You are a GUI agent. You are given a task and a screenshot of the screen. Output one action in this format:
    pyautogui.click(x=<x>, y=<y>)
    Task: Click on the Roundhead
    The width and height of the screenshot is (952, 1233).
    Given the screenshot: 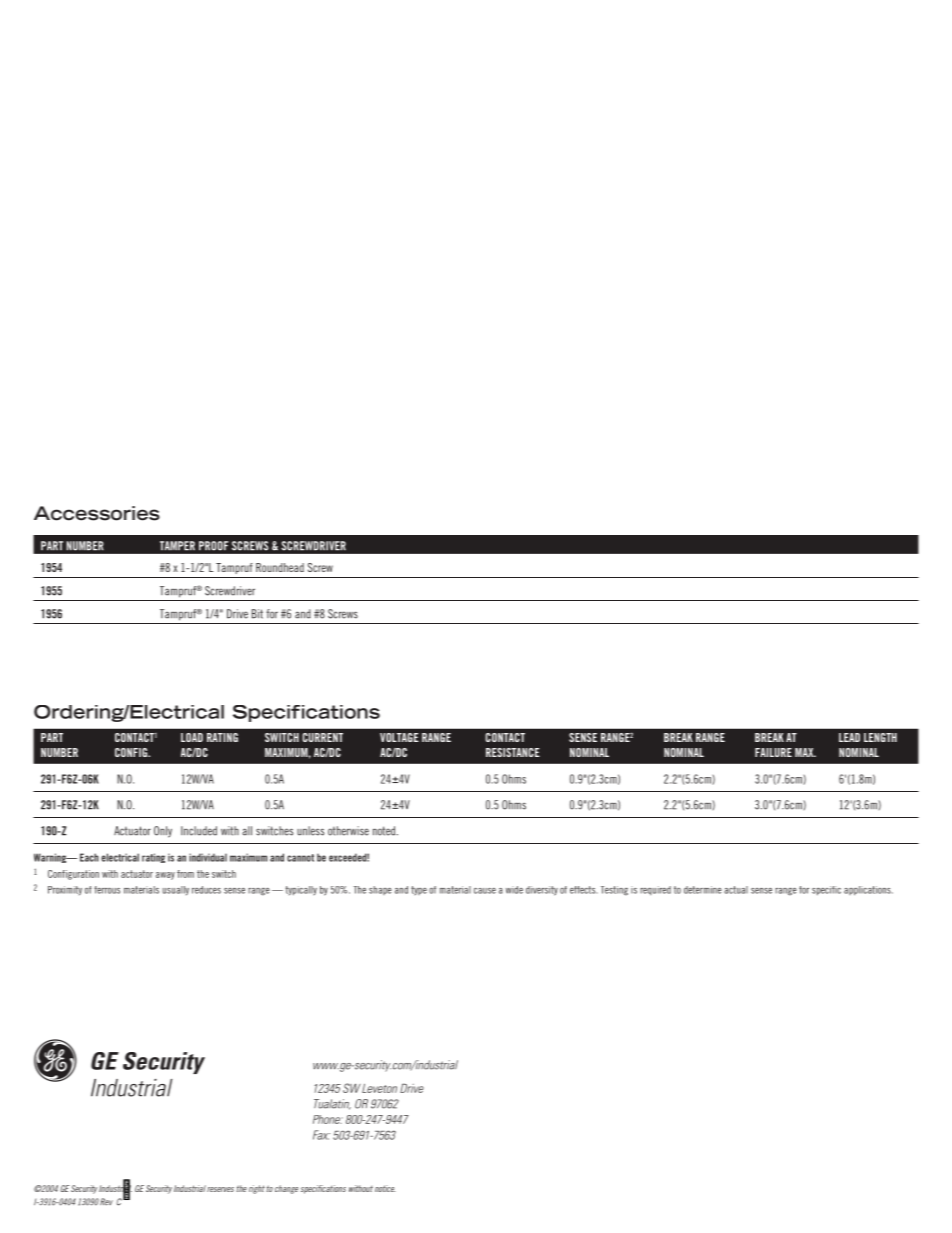 What is the action you would take?
    pyautogui.click(x=280, y=567)
